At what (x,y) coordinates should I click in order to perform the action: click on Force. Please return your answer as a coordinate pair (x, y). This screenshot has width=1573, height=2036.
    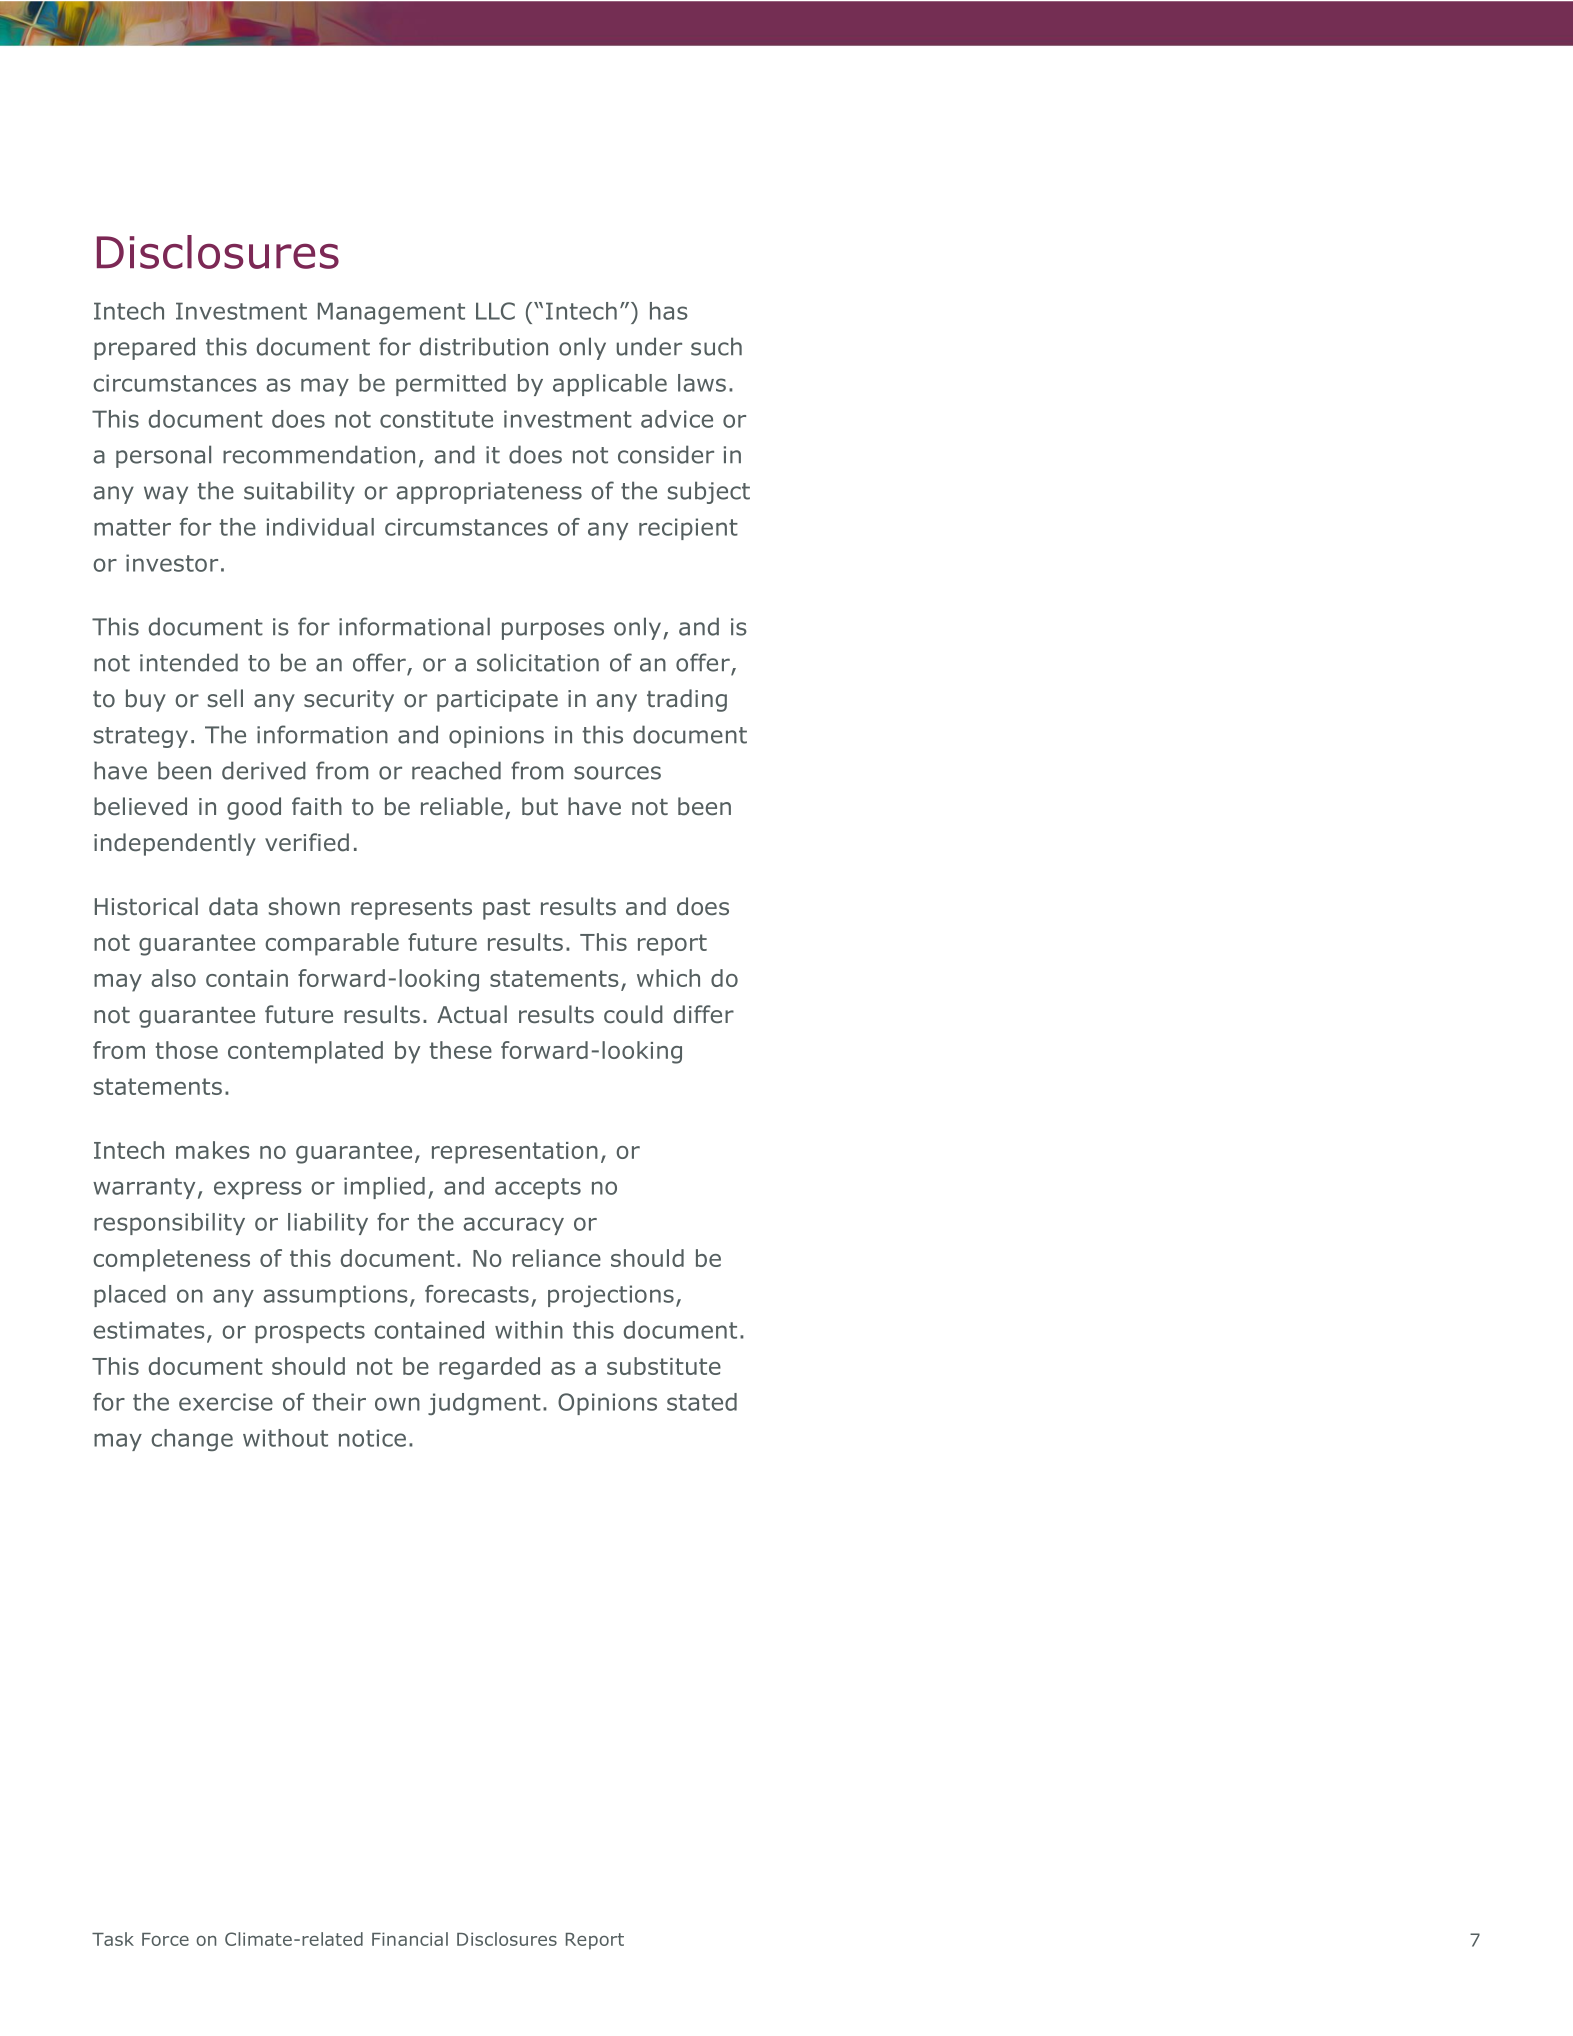
    Looking at the image, I should click on (165, 1939).
